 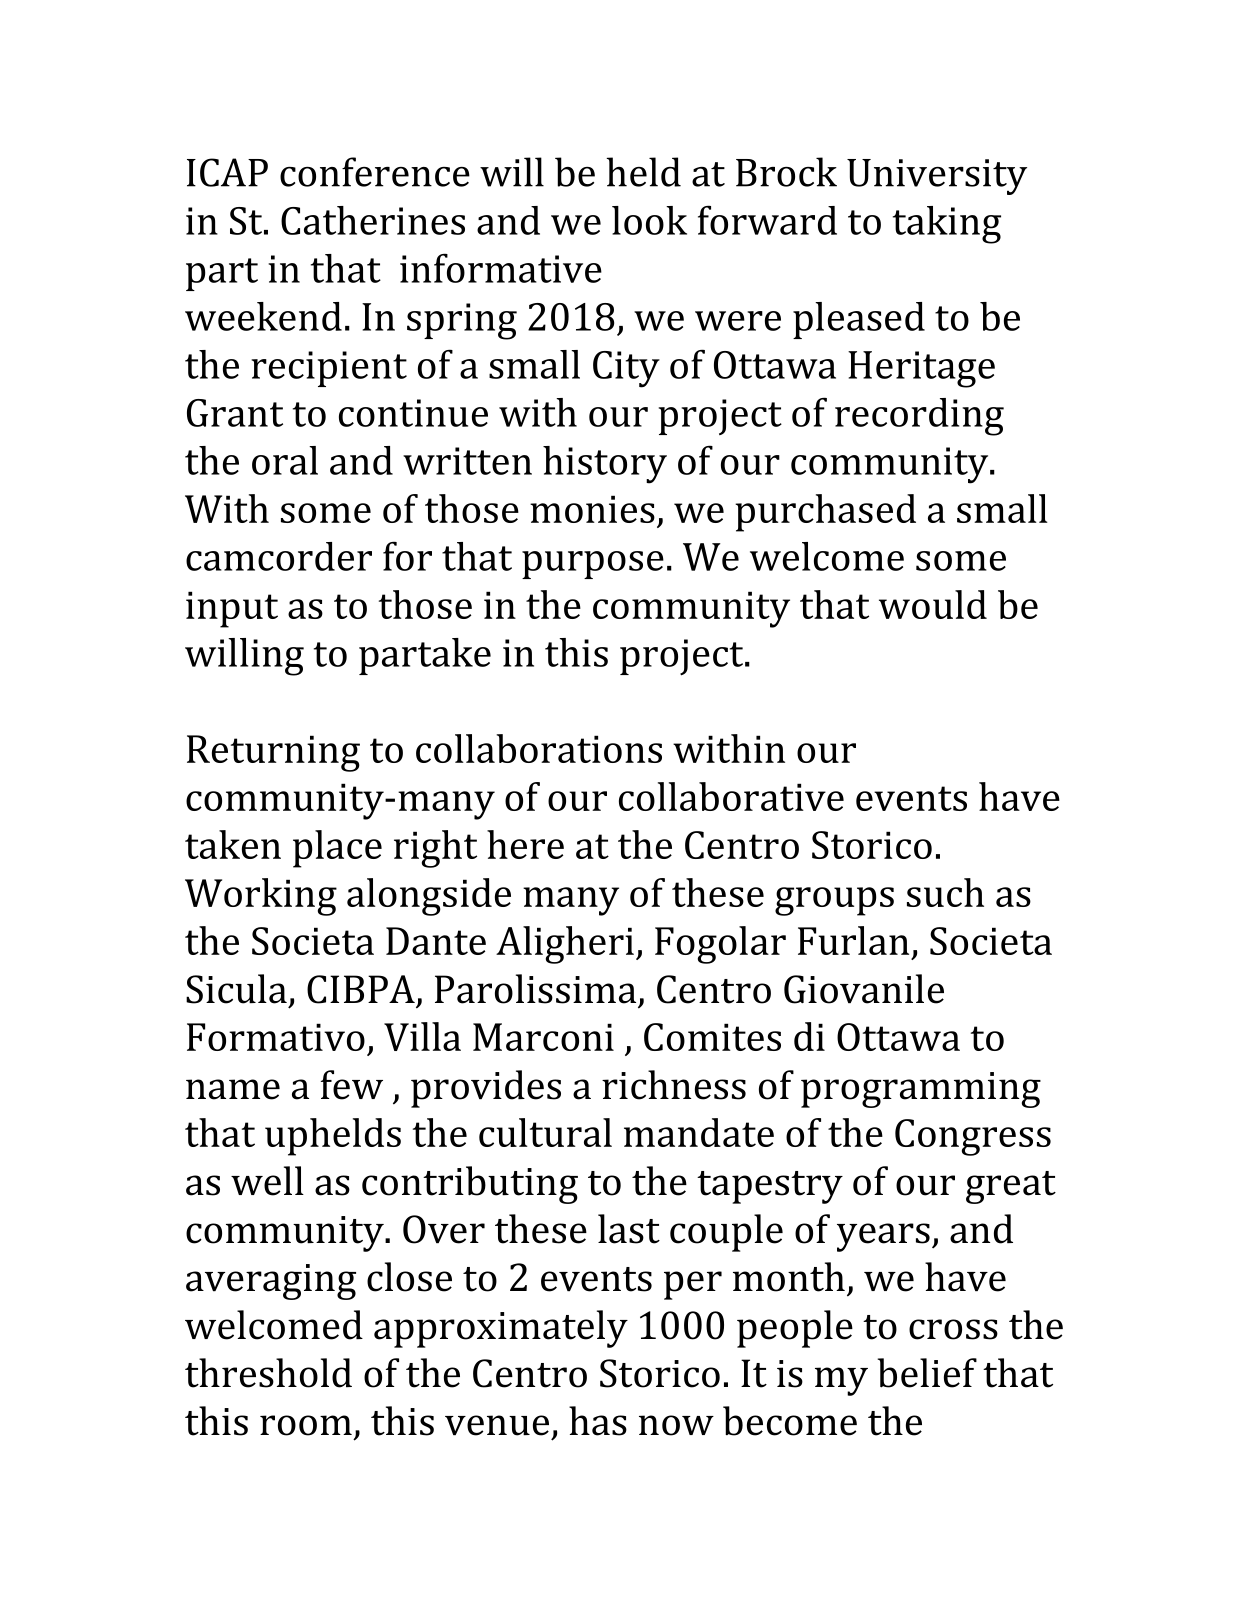 I want to click on conference, so click(x=375, y=172).
